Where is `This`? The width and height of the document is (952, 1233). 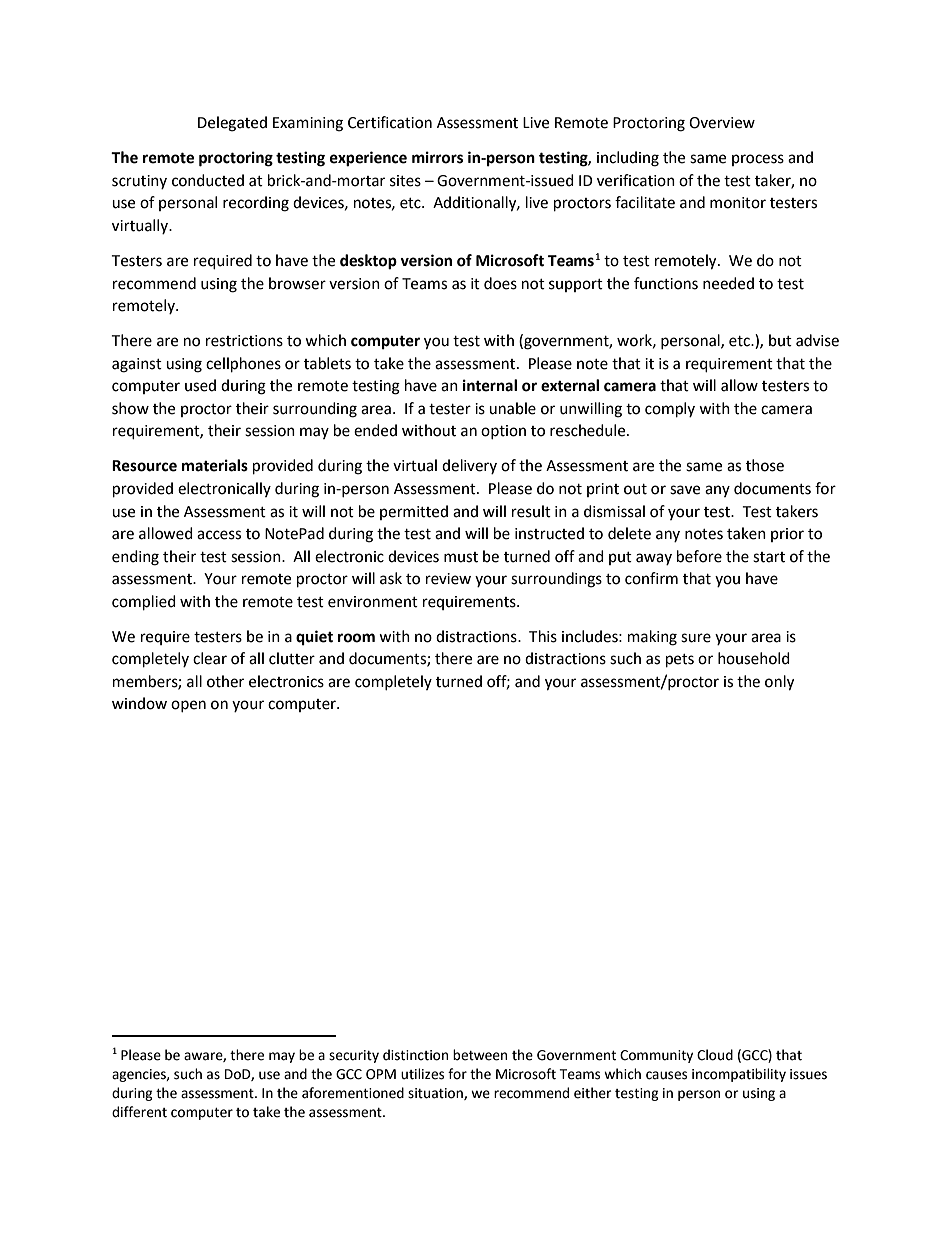 This is located at coordinates (543, 636).
